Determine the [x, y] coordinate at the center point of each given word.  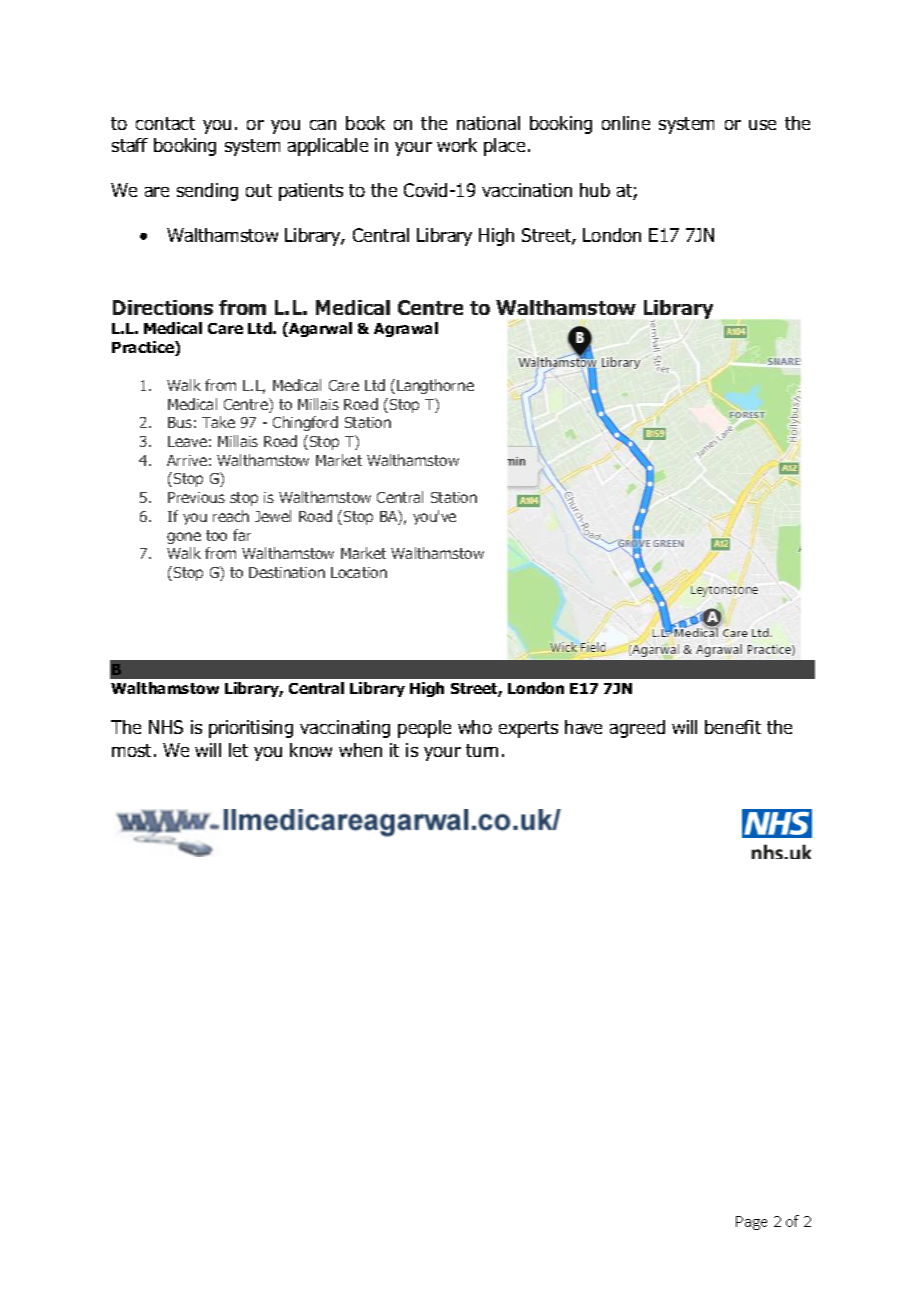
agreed [637, 729]
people [424, 729]
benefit [733, 727]
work [457, 145]
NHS [166, 727]
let [238, 750]
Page [751, 1223]
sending [207, 192]
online [626, 123]
